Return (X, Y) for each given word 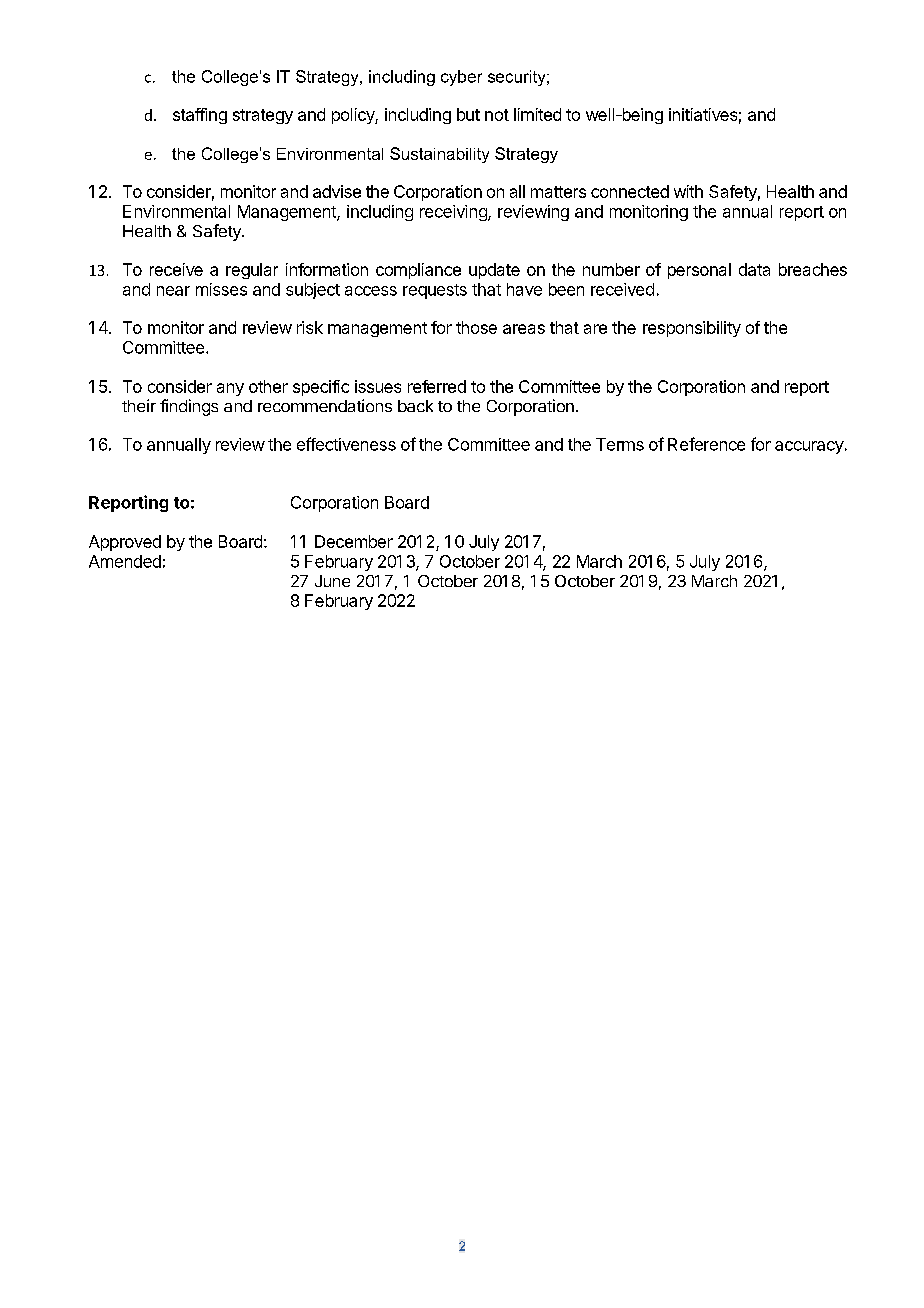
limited (537, 114)
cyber (461, 78)
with (688, 191)
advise (337, 191)
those (476, 327)
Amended (125, 561)
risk (310, 327)
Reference (706, 444)
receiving (454, 213)
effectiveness (346, 444)
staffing (200, 116)
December (354, 541)
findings (189, 407)
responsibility (692, 329)
